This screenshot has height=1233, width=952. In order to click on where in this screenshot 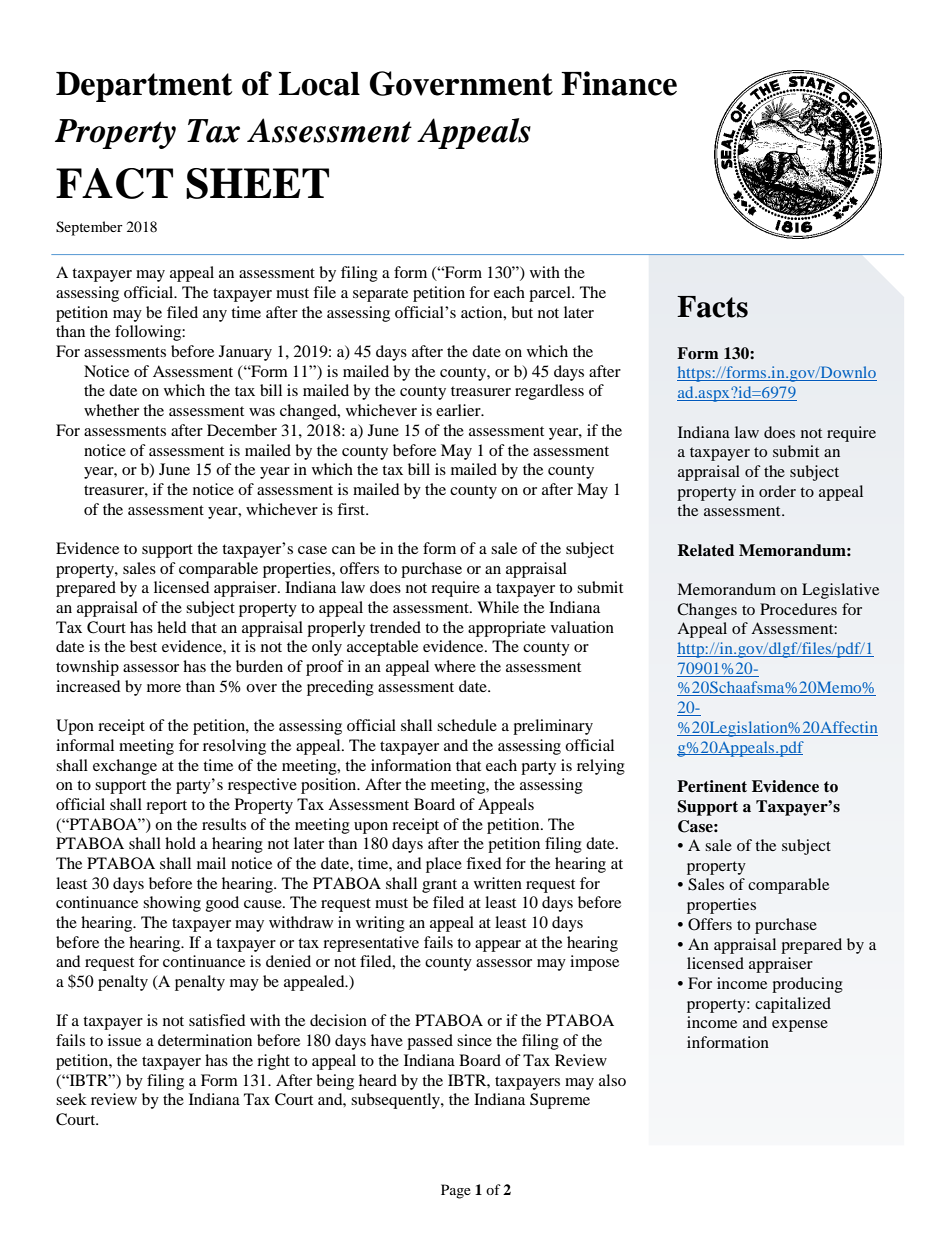, I will do `click(455, 666)`.
